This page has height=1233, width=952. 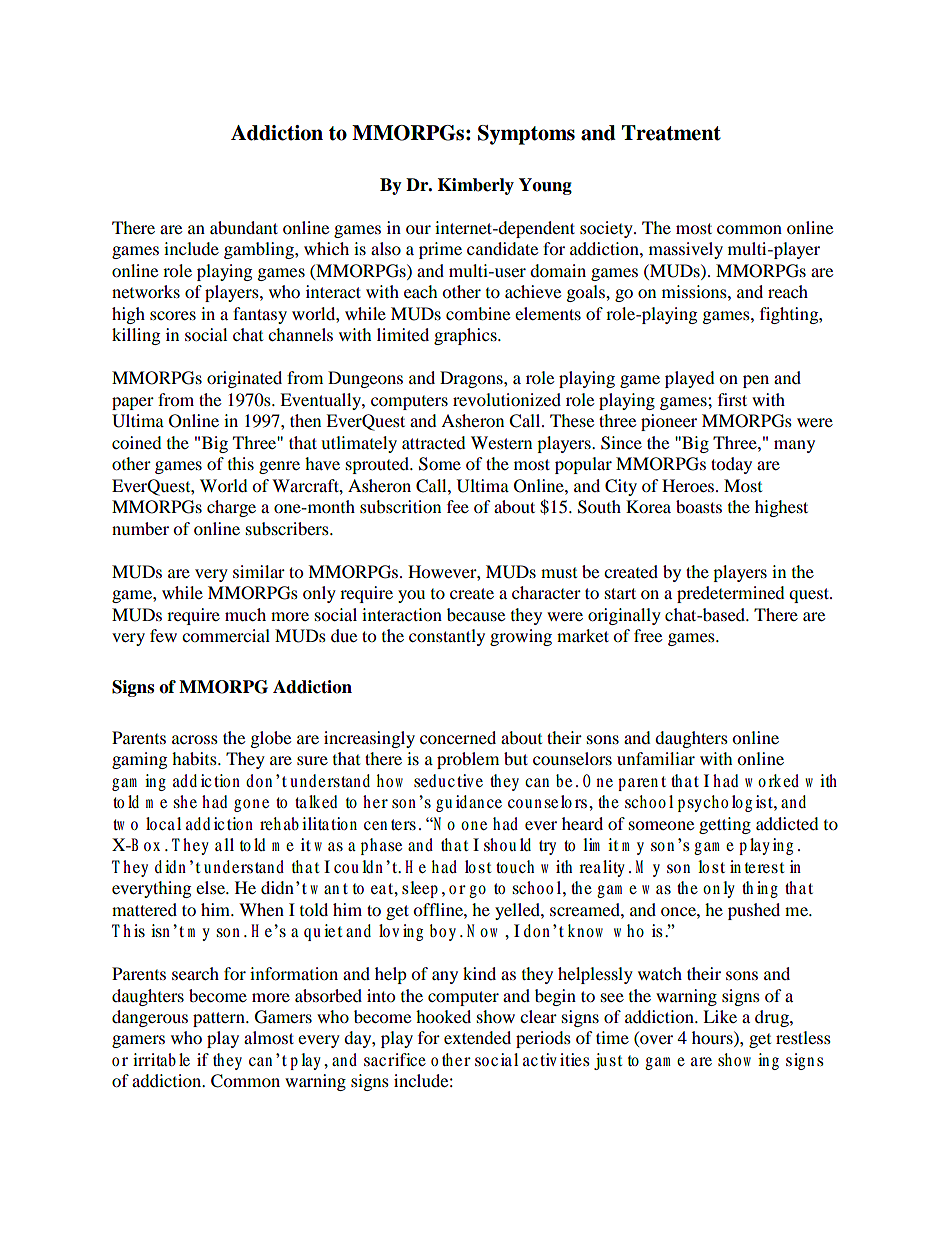 I want to click on pattern, so click(x=220, y=1019).
